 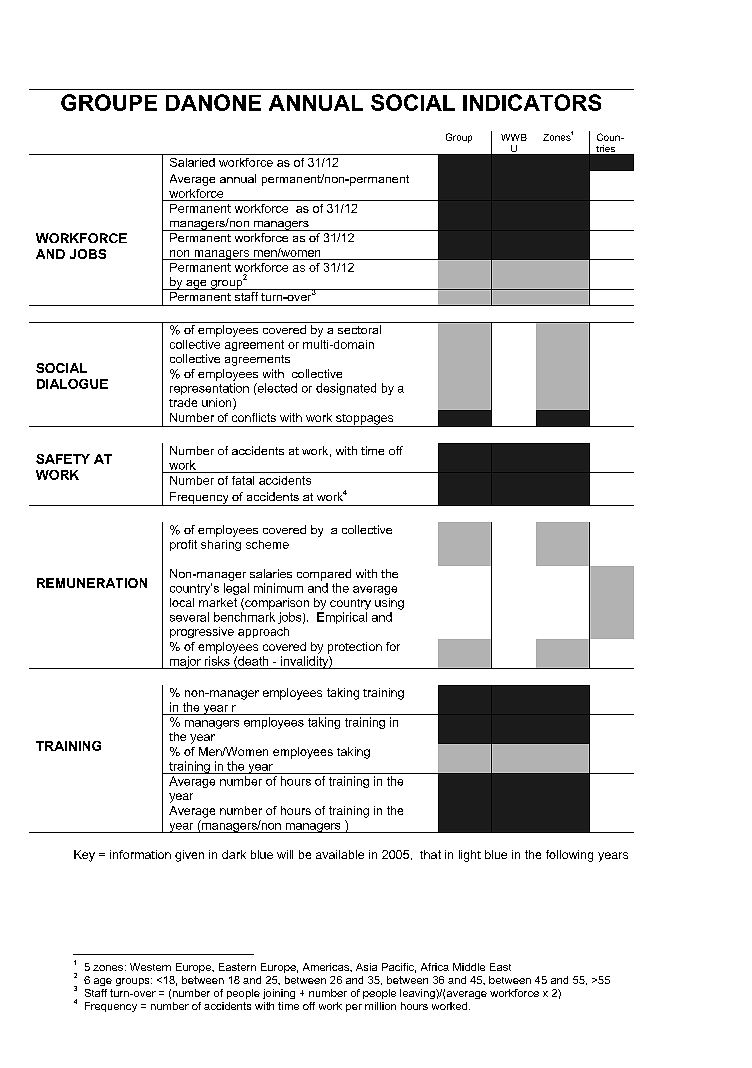 What do you see at coordinates (365, 420) in the screenshot?
I see `stoppages` at bounding box center [365, 420].
